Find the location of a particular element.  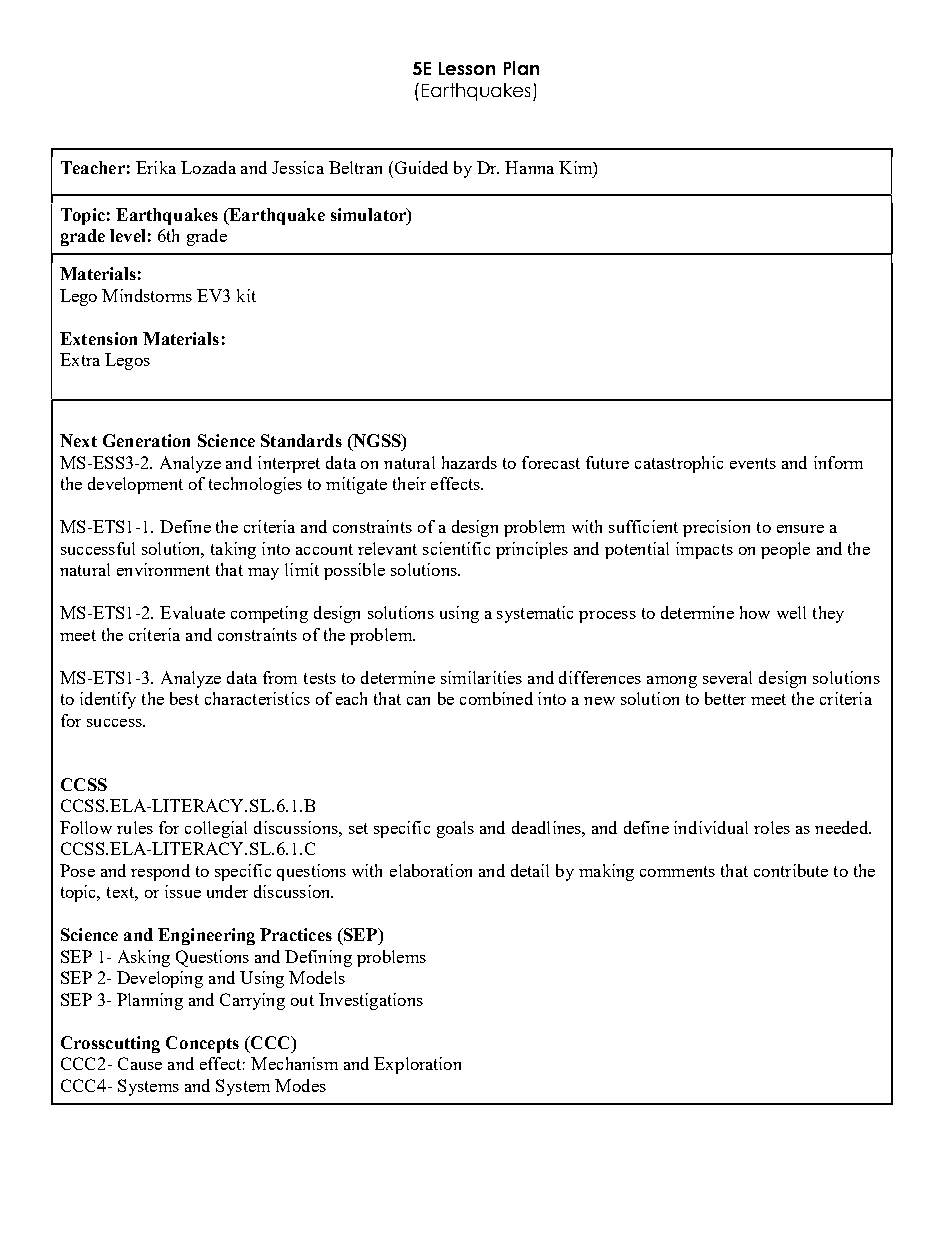

Lesson is located at coordinates (467, 68).
